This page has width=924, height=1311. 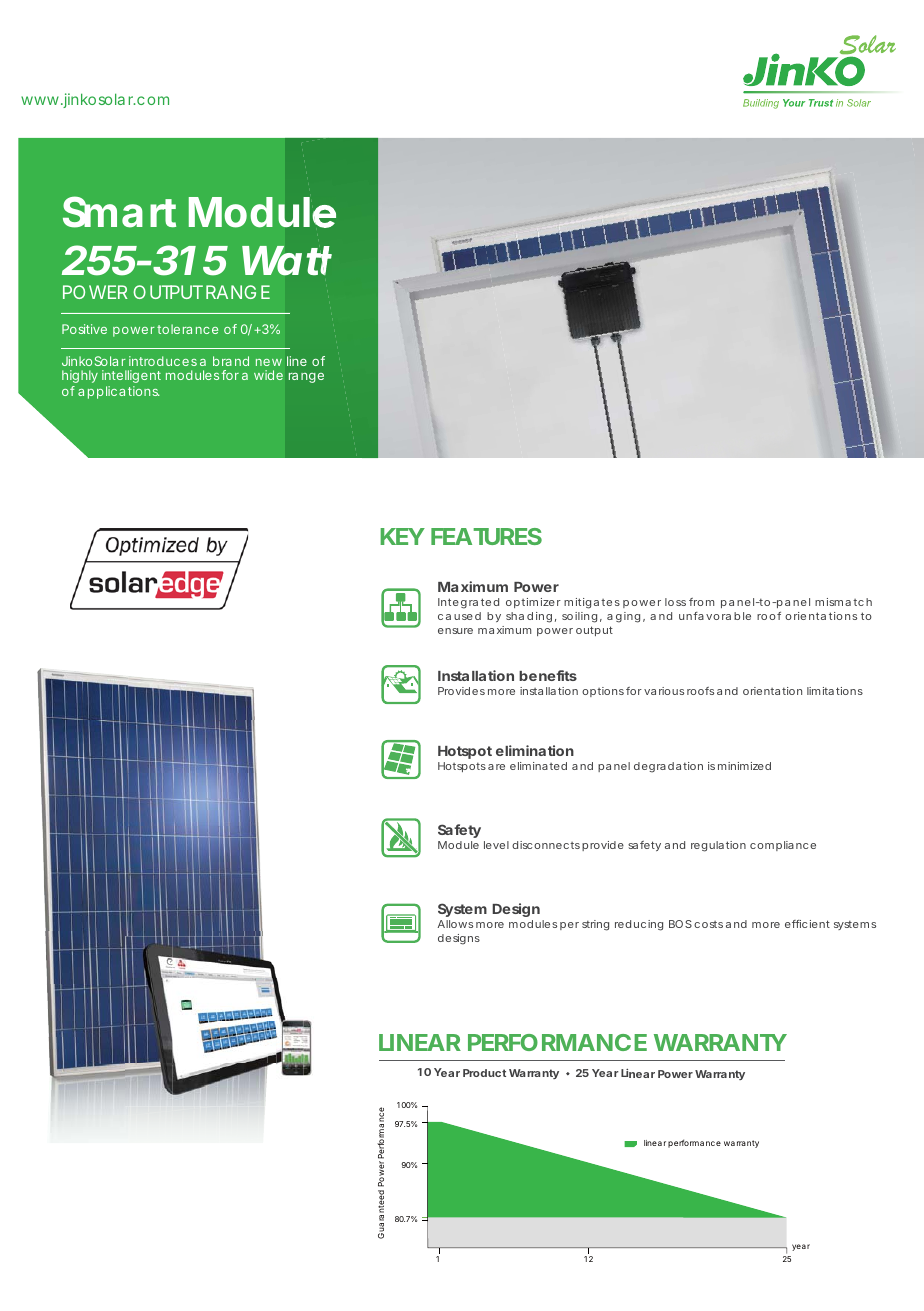 I want to click on applications, so click(x=119, y=392).
